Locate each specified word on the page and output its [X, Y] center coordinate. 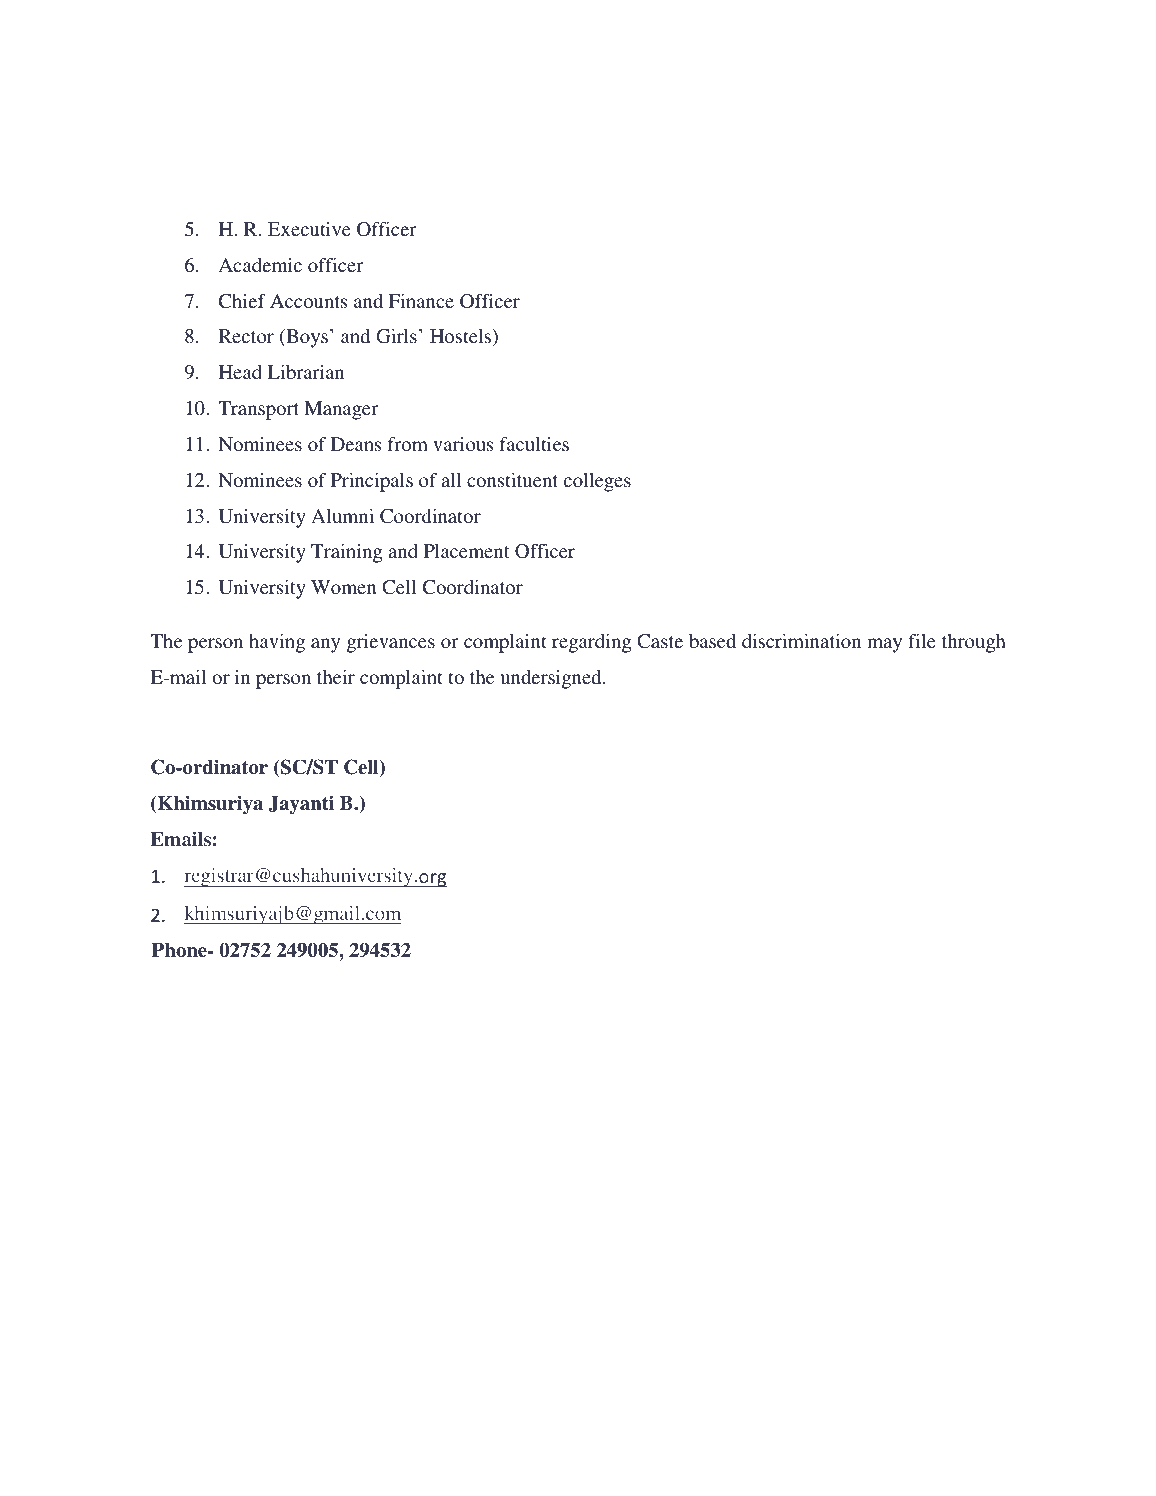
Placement [467, 551]
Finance [421, 301]
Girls [396, 336]
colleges [597, 482]
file [921, 641]
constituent [512, 480]
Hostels [462, 338]
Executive [309, 229]
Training [347, 553]
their [336, 677]
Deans [356, 444]
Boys [306, 338]
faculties [534, 444]
